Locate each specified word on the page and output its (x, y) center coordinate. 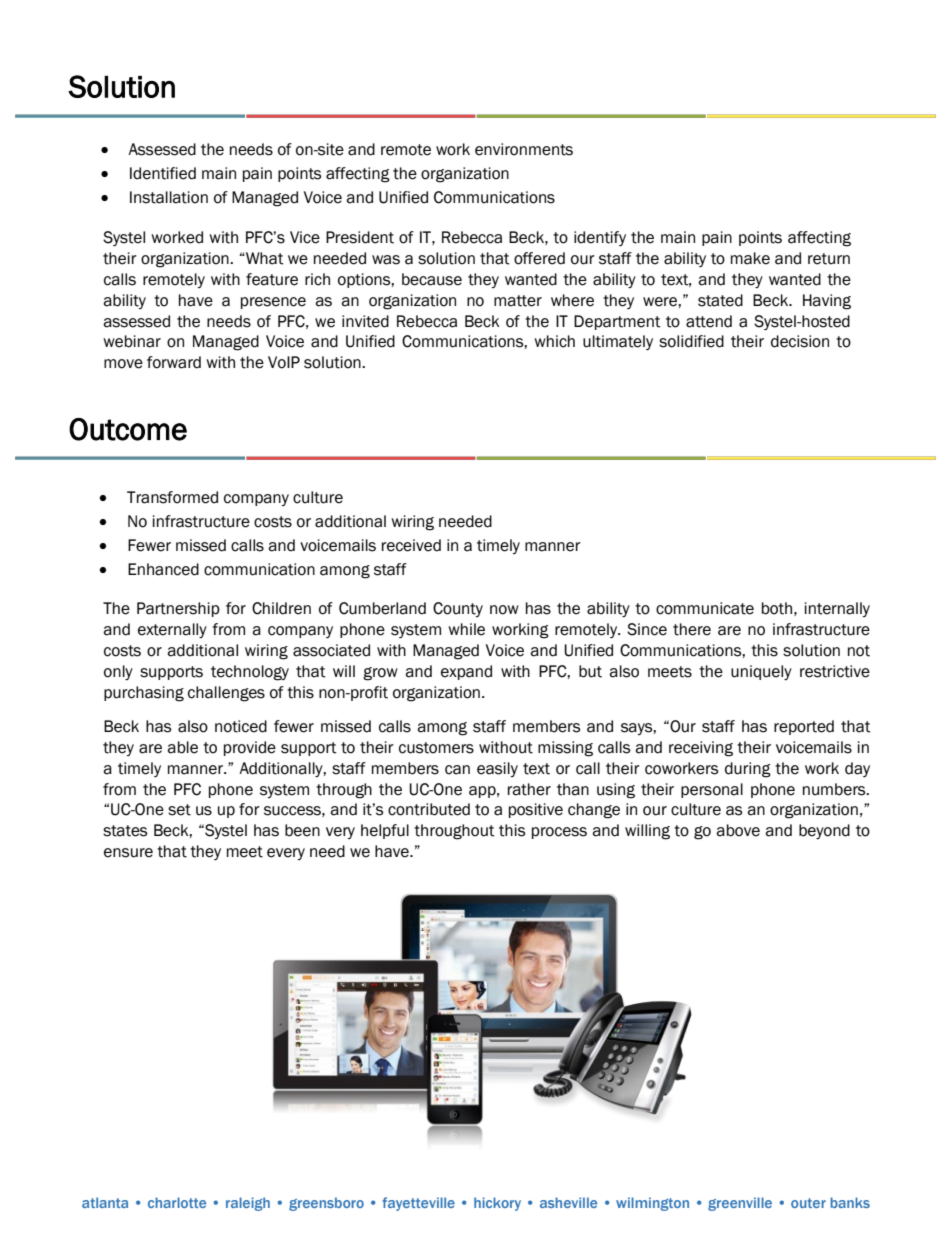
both (777, 608)
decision (800, 341)
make (750, 258)
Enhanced (163, 569)
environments (524, 149)
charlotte (177, 1202)
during (748, 770)
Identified (163, 173)
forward (174, 362)
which (554, 341)
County (458, 609)
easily (497, 769)
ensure (128, 853)
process (559, 833)
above (738, 830)
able (182, 747)
